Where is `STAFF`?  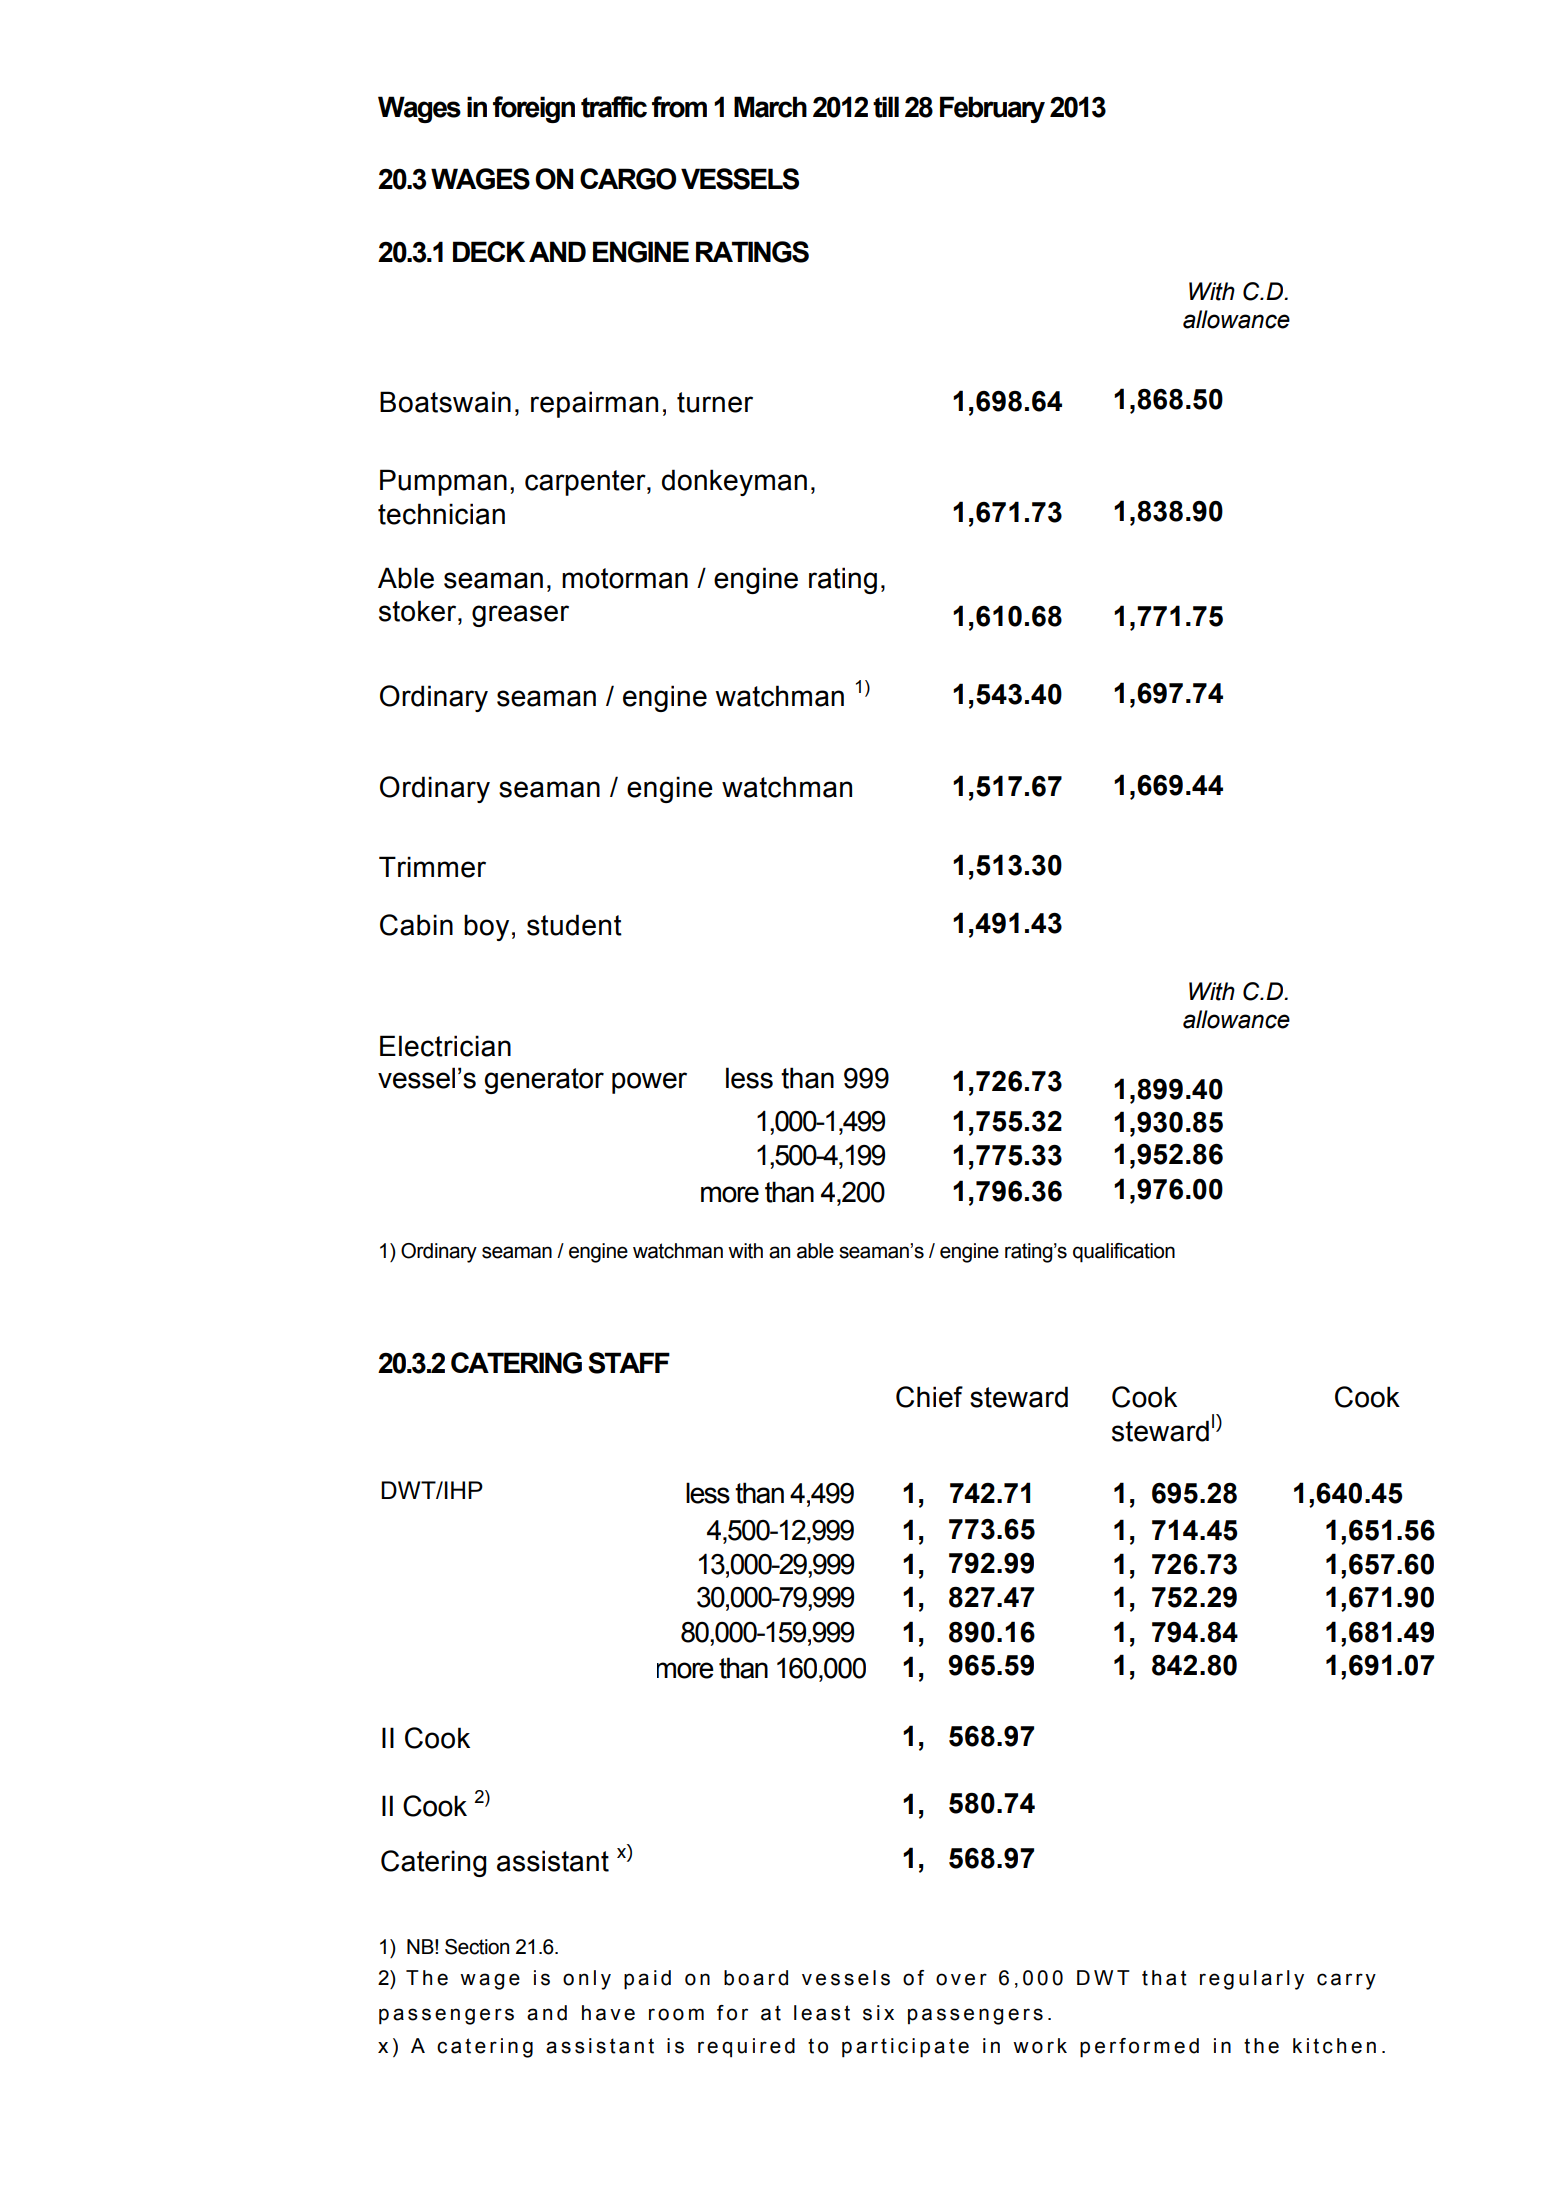 STAFF is located at coordinates (629, 1363).
